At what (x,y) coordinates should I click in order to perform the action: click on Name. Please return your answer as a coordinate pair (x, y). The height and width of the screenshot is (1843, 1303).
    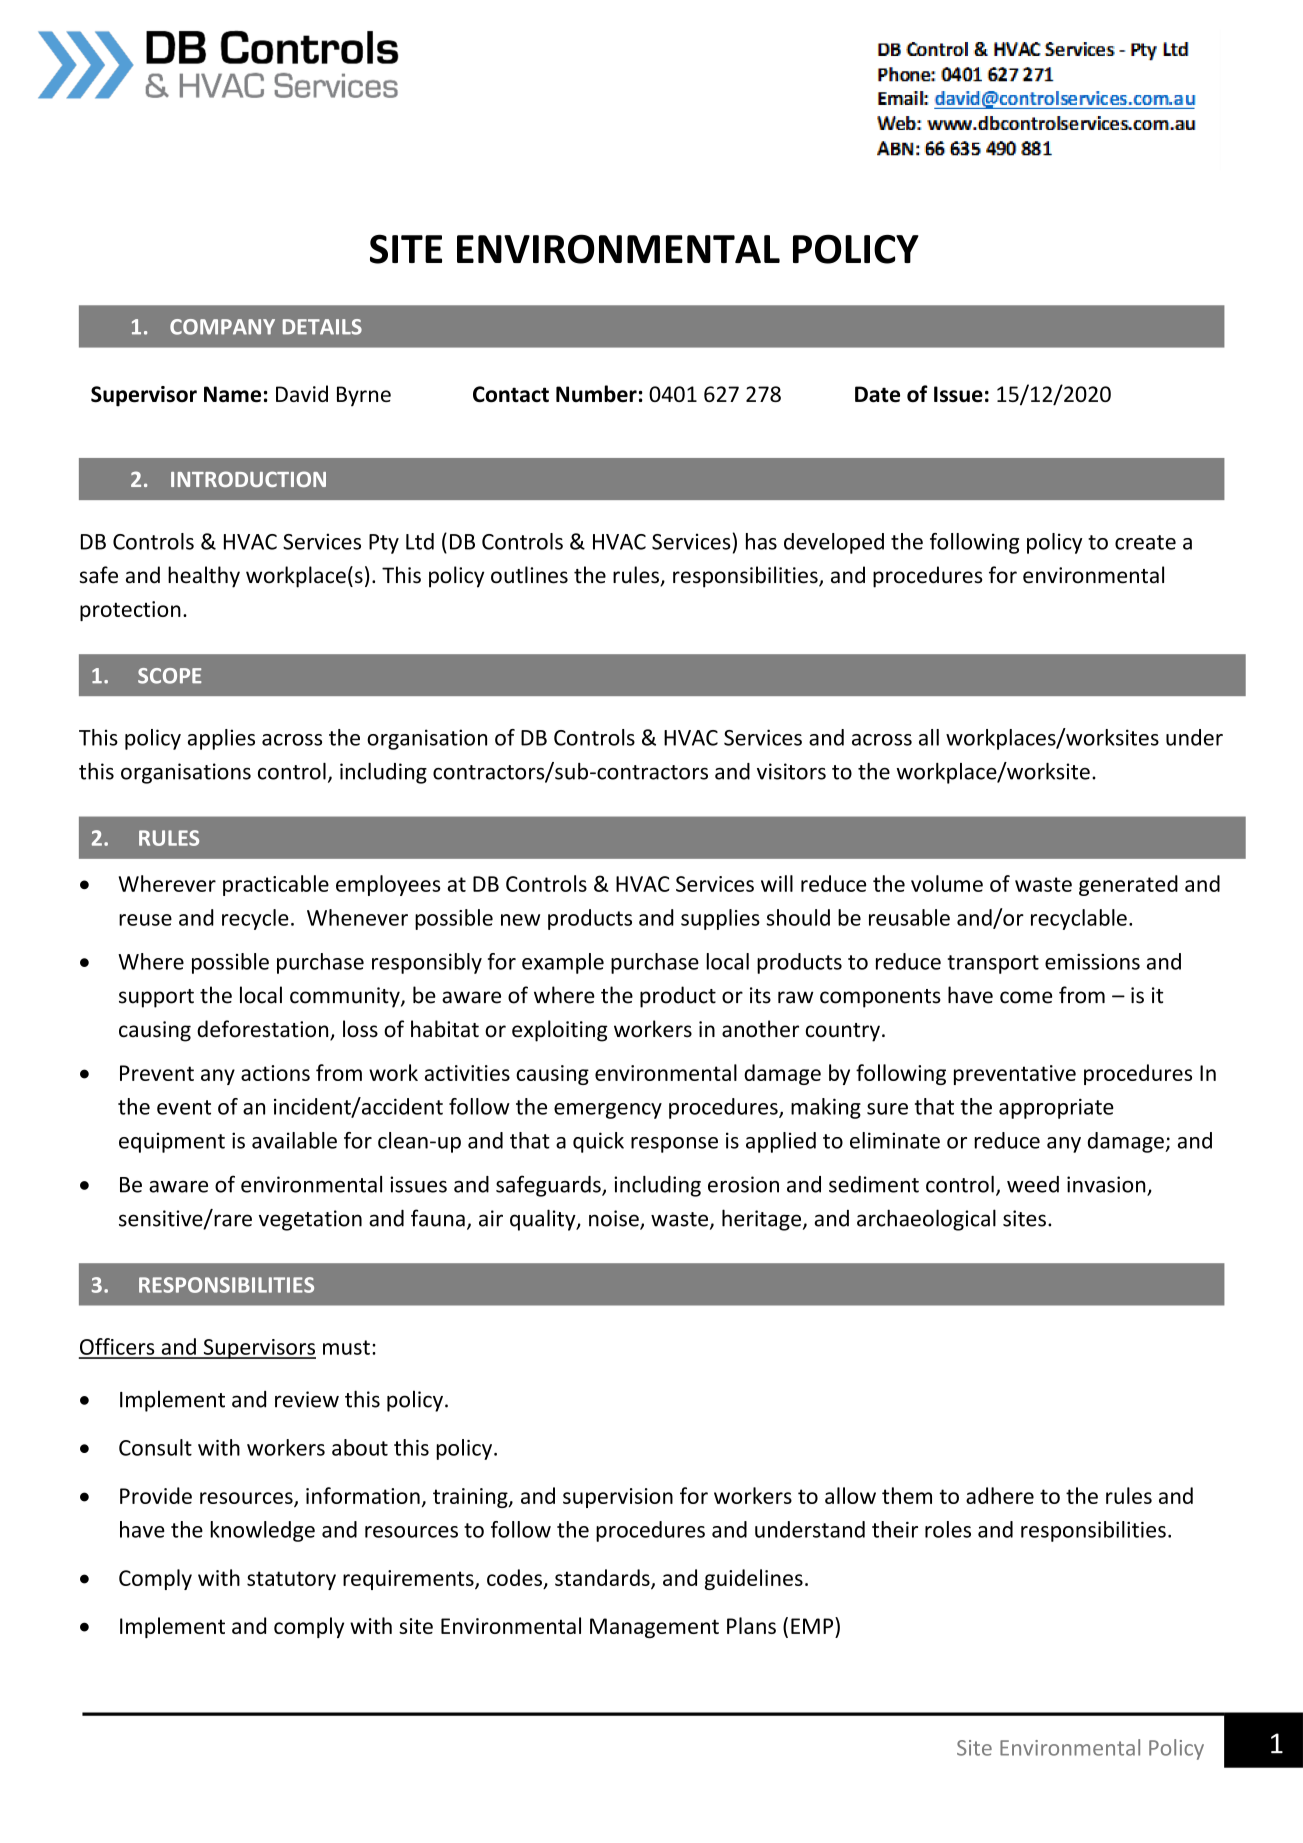
    Looking at the image, I should click on (232, 394).
